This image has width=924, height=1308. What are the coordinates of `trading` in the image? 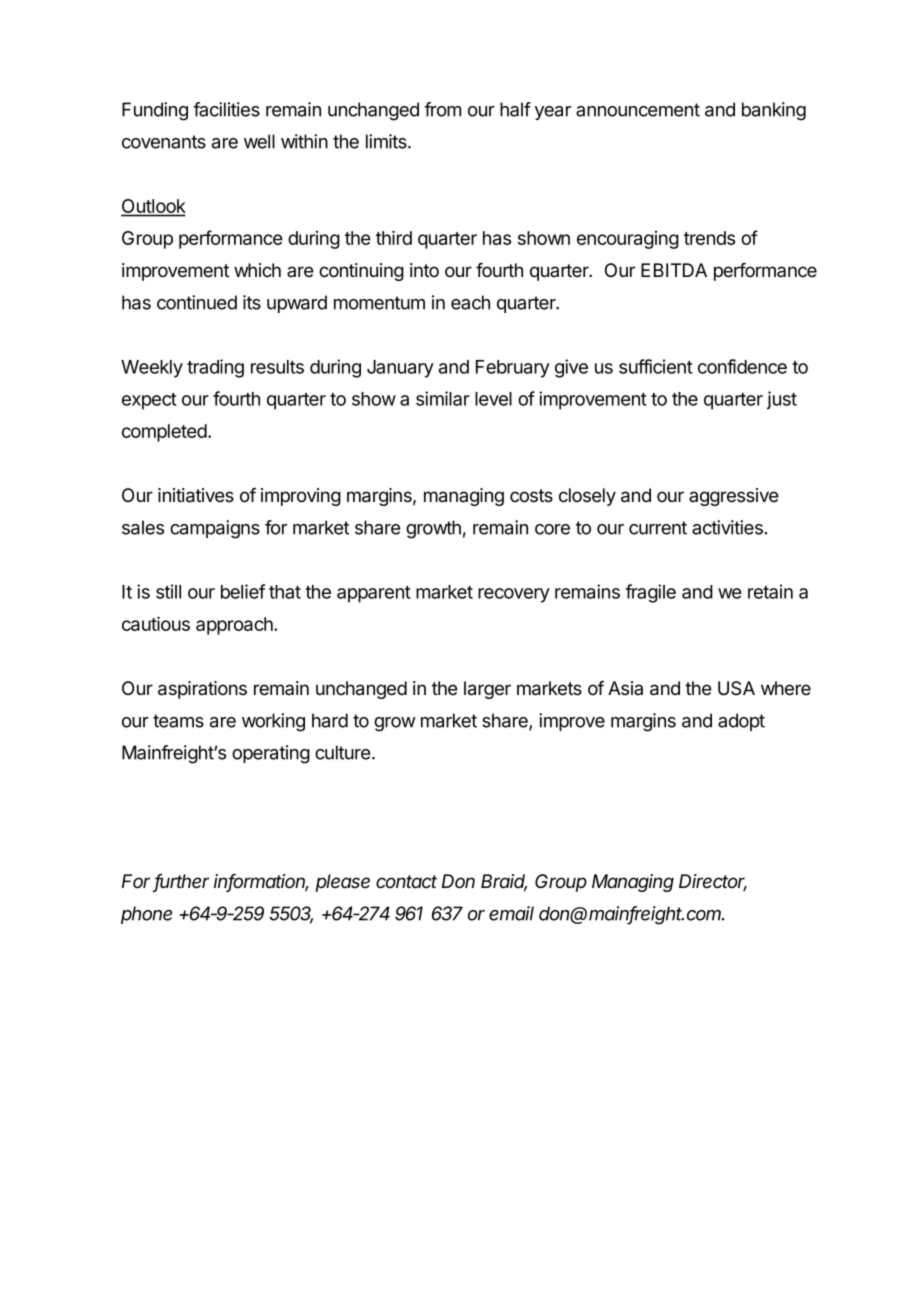 It's located at (215, 368).
